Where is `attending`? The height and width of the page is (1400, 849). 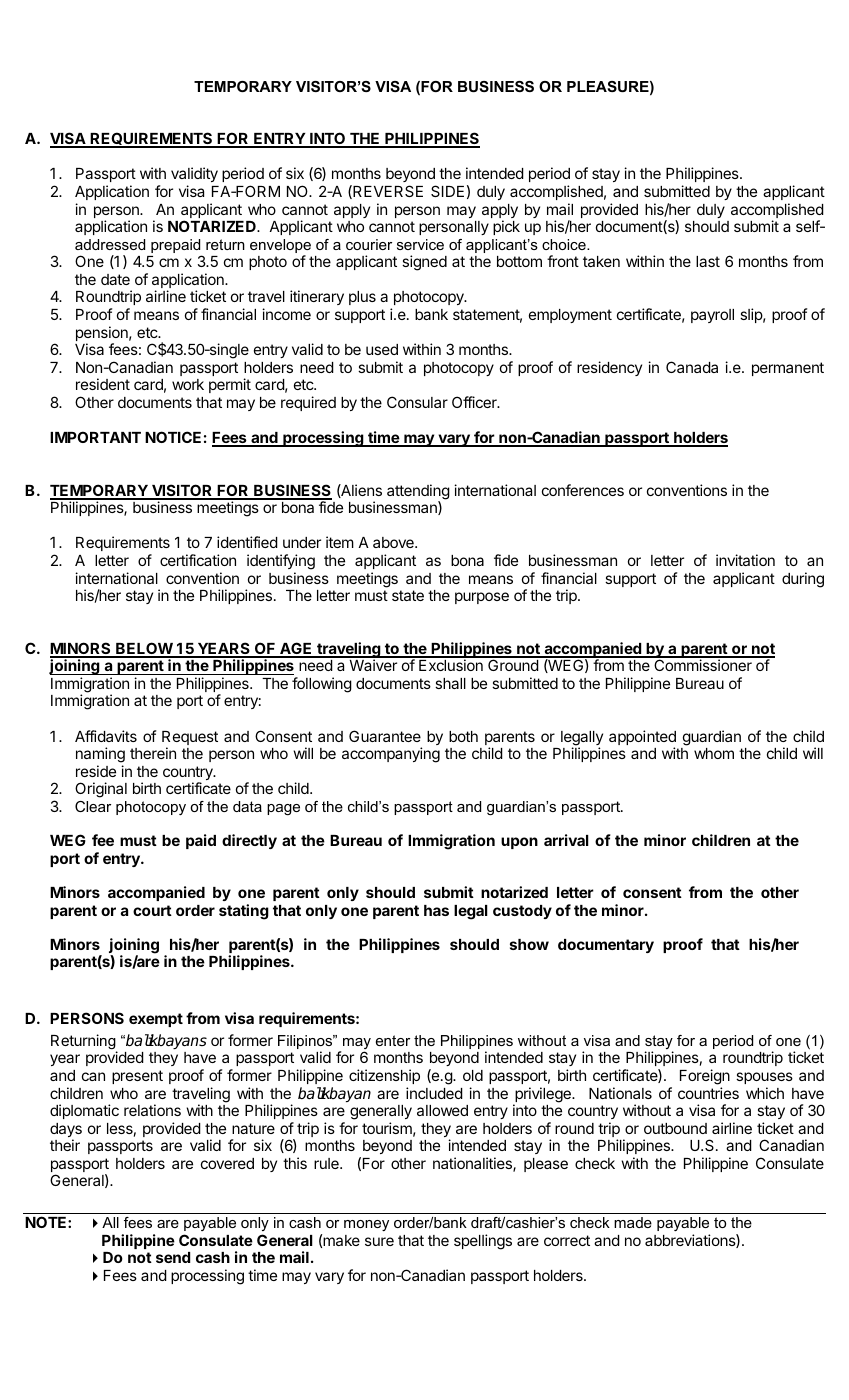
attending is located at coordinates (418, 493).
